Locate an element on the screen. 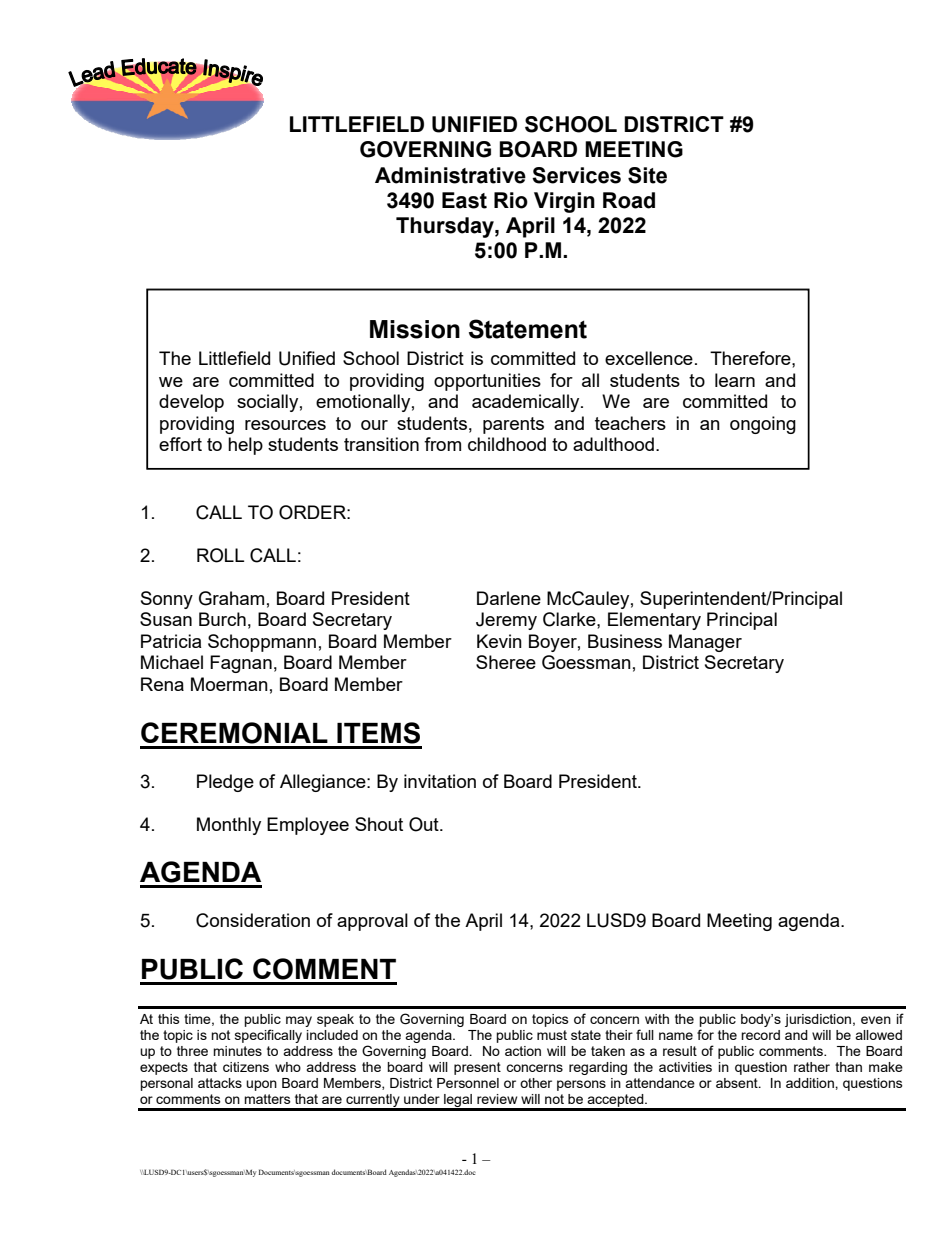 Image resolution: width=952 pixels, height=1233 pixels. ongoing is located at coordinates (763, 425).
